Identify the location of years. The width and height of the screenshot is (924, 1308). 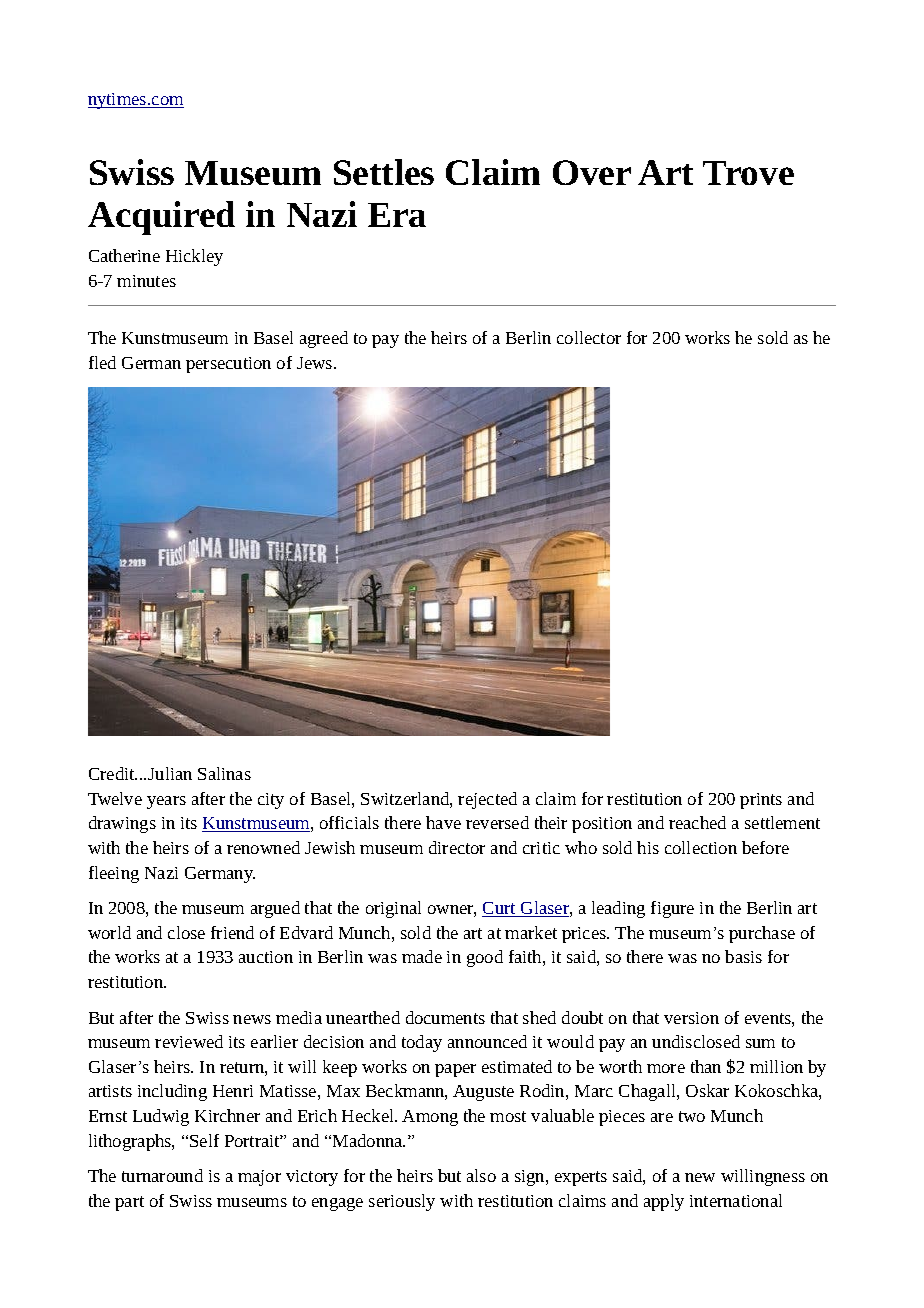
(166, 802).
